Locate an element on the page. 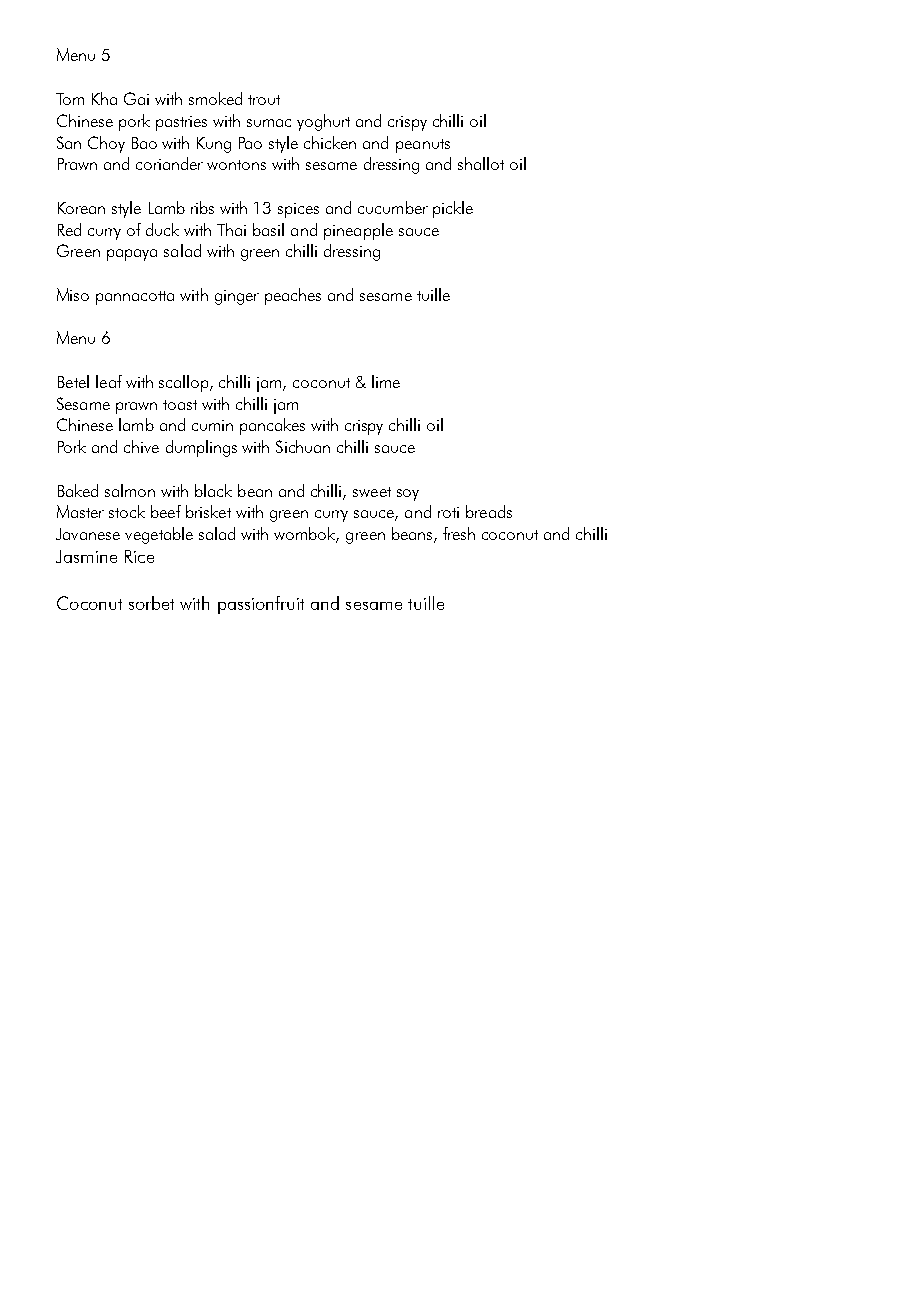 The width and height of the page is (924, 1308). Miso is located at coordinates (73, 294).
